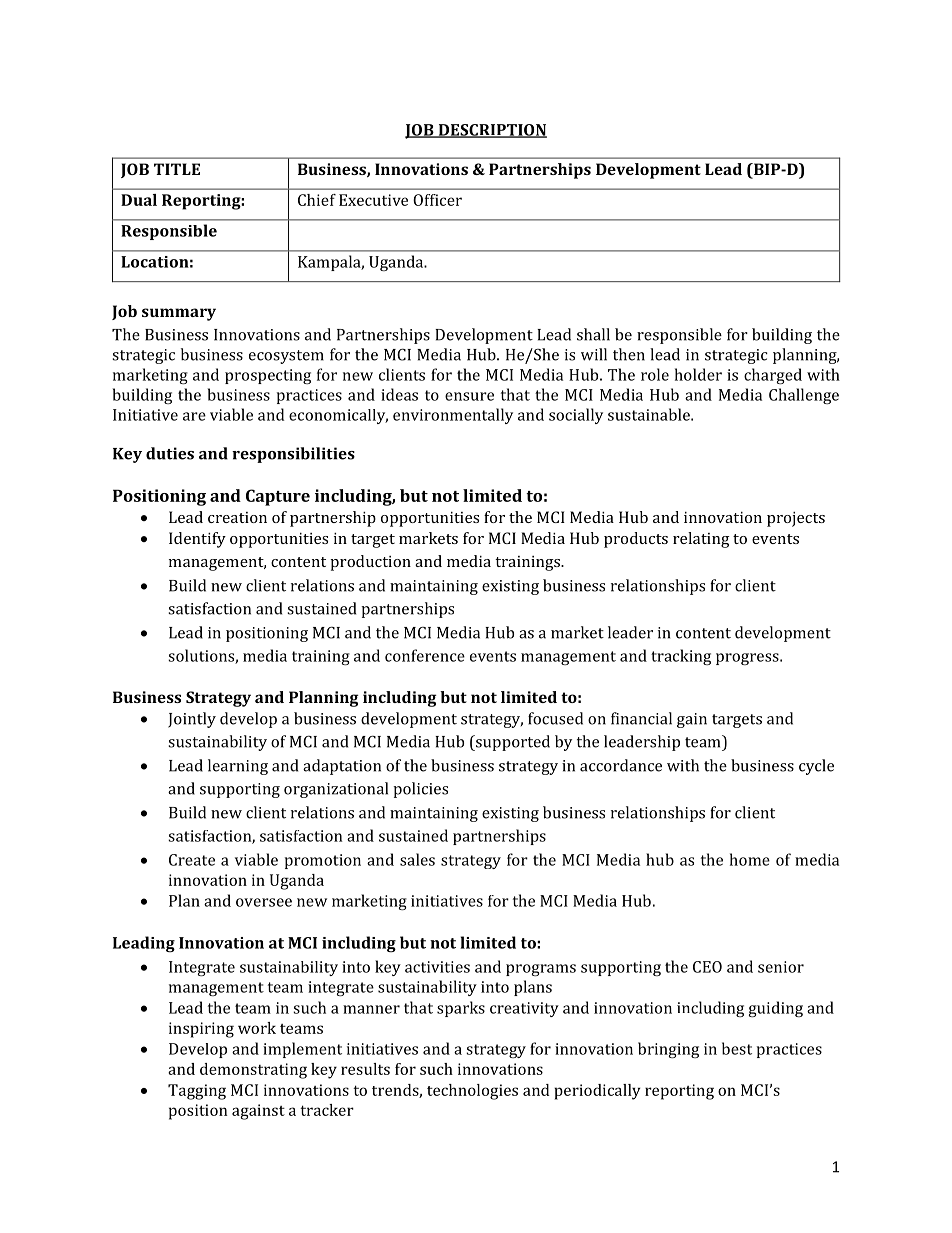 This image has width=952, height=1233. I want to click on ensure, so click(469, 396).
